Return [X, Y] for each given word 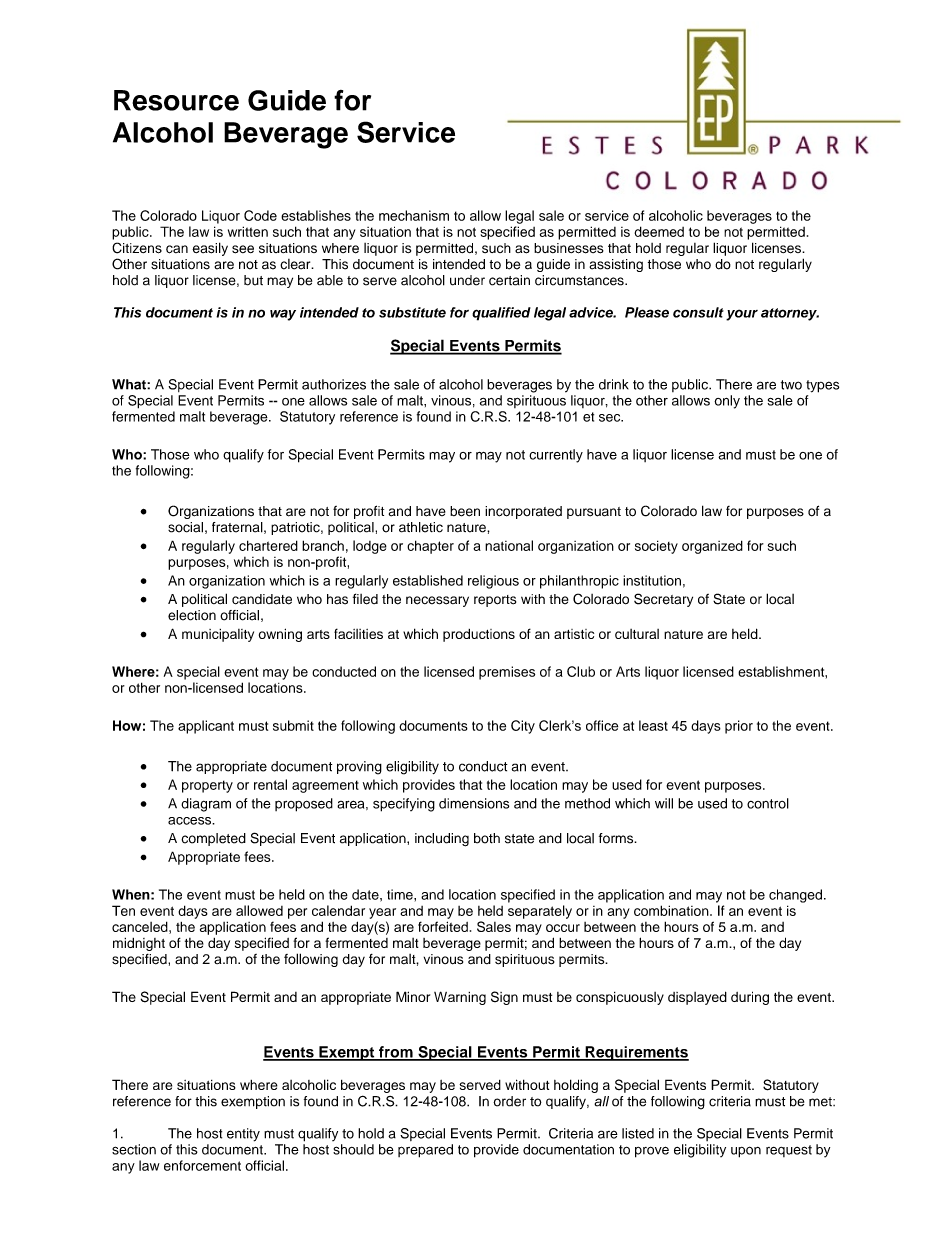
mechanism [414, 215]
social [185, 527]
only [727, 402]
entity [243, 1135]
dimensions [474, 803]
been [465, 511]
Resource [176, 100]
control [768, 803]
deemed [659, 231]
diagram [206, 805]
